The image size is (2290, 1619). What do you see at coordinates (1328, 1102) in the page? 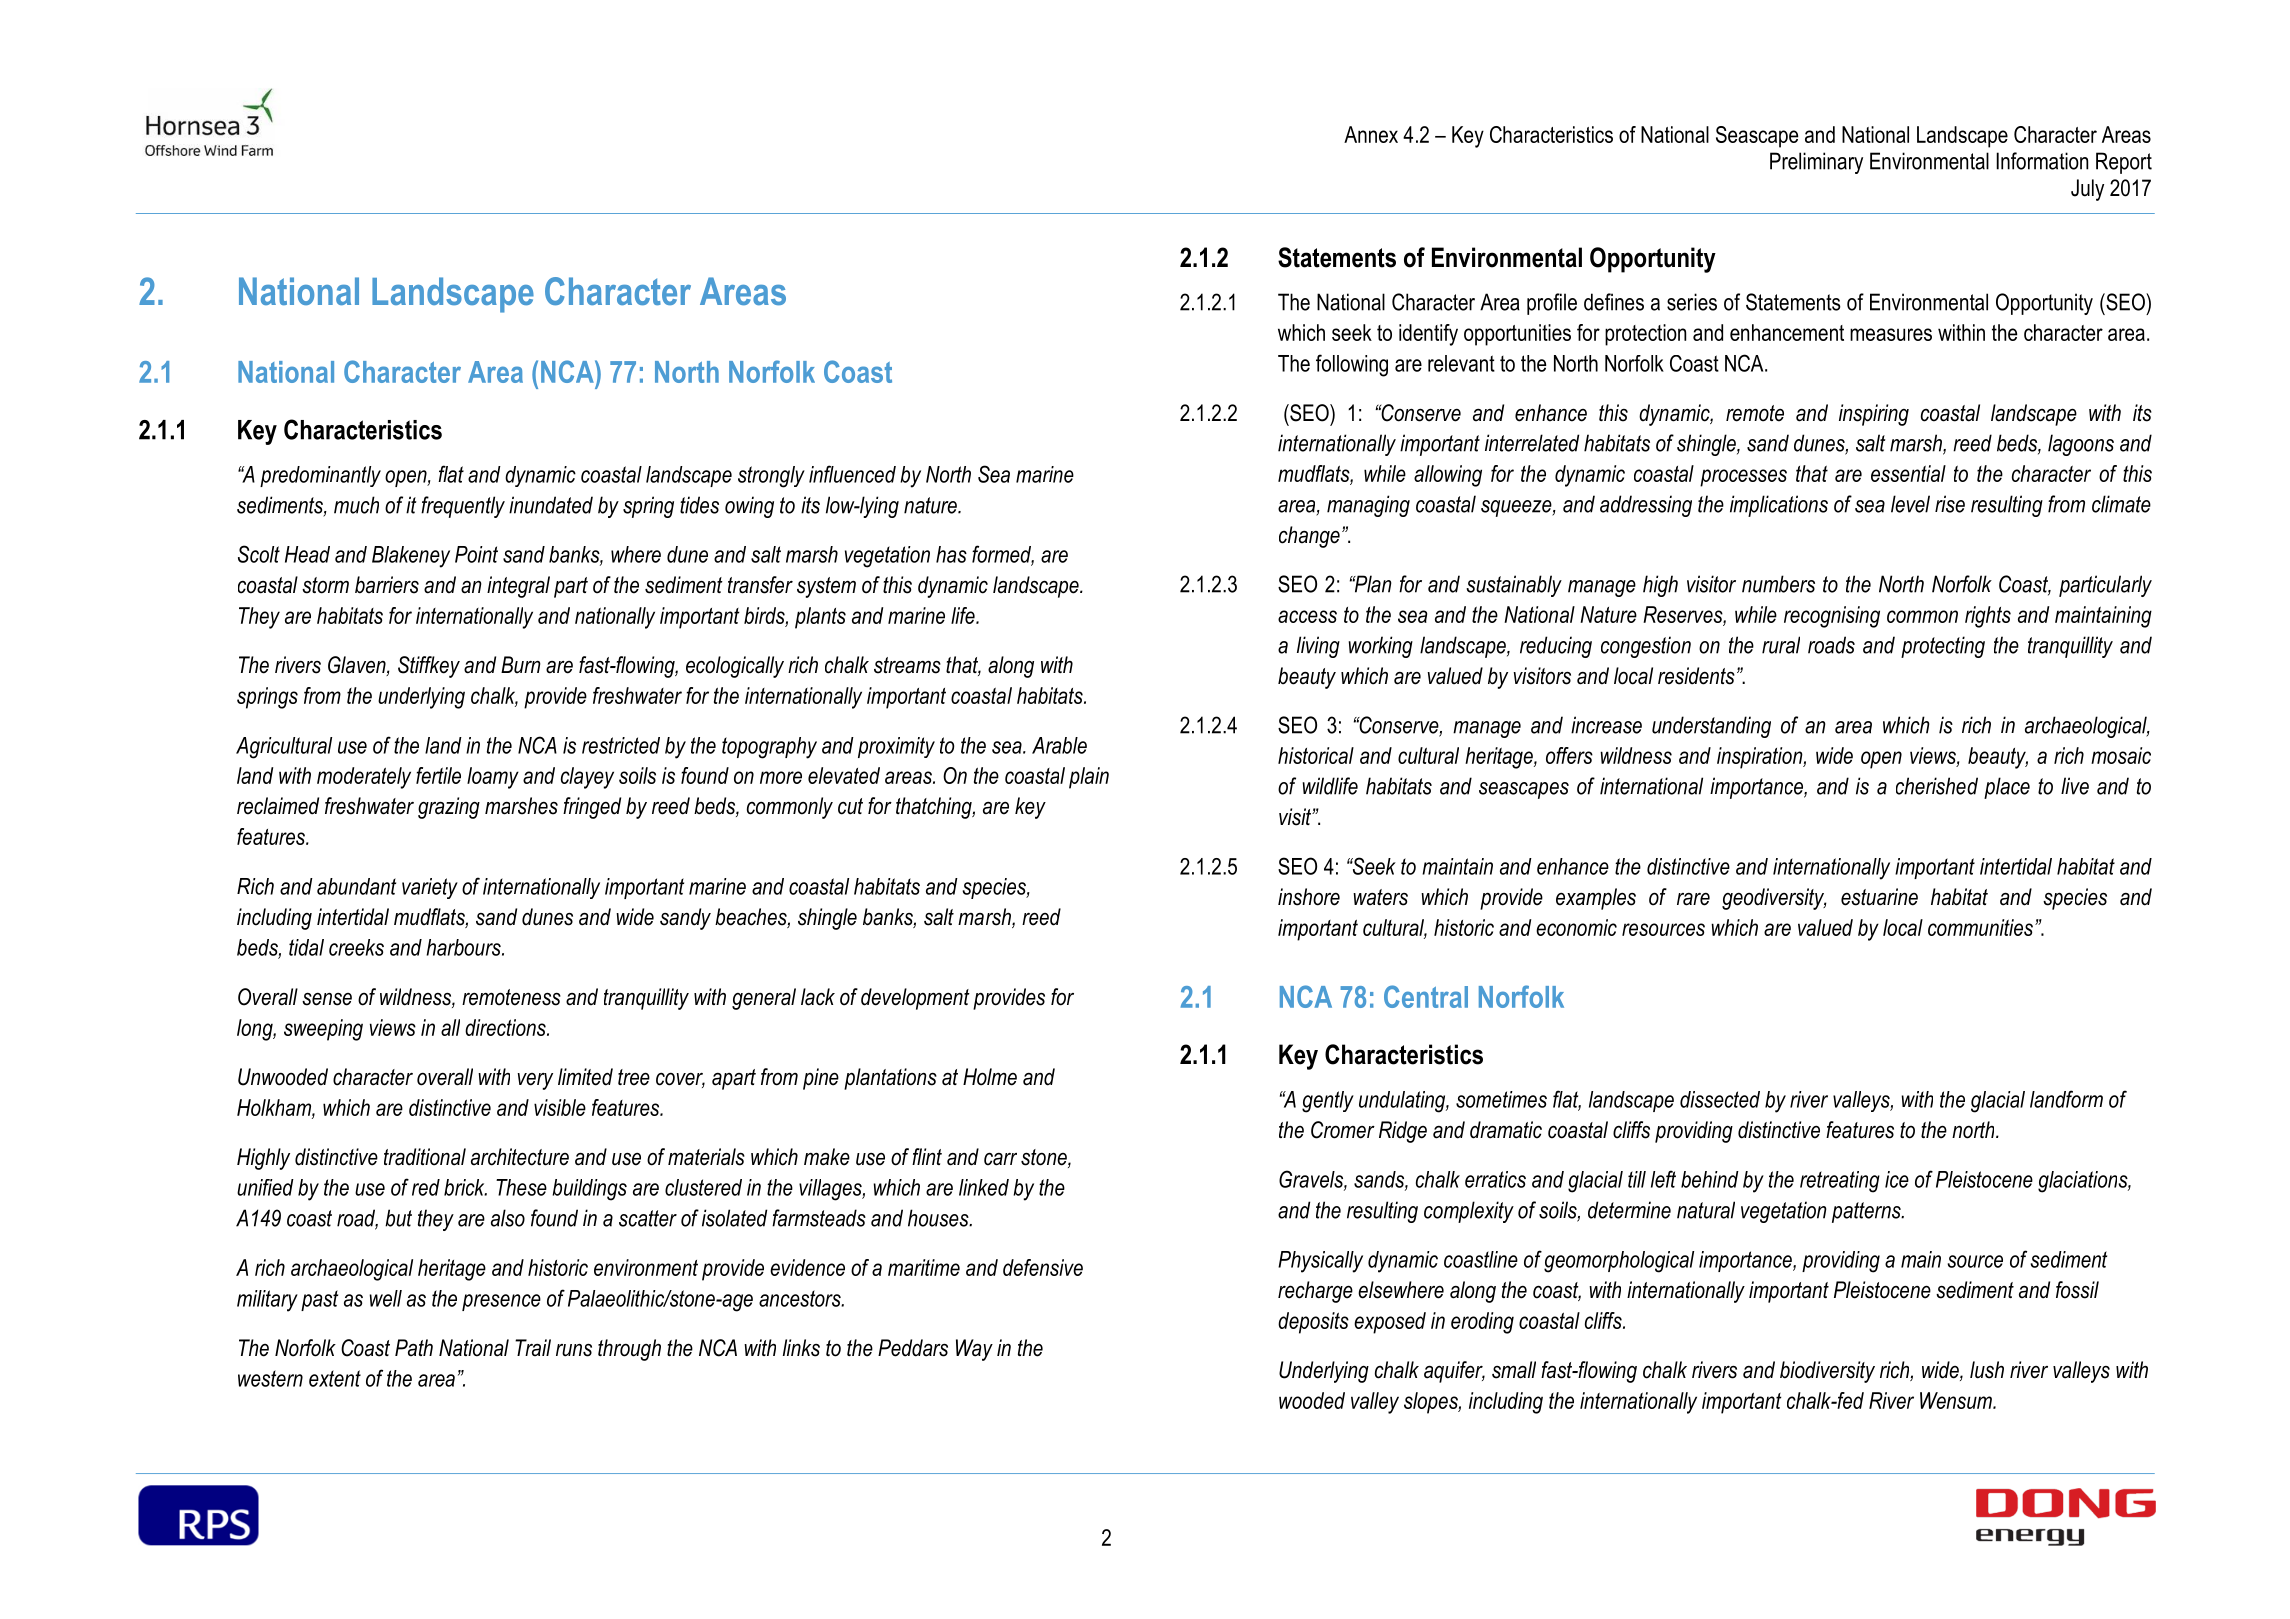
I see `gently` at bounding box center [1328, 1102].
